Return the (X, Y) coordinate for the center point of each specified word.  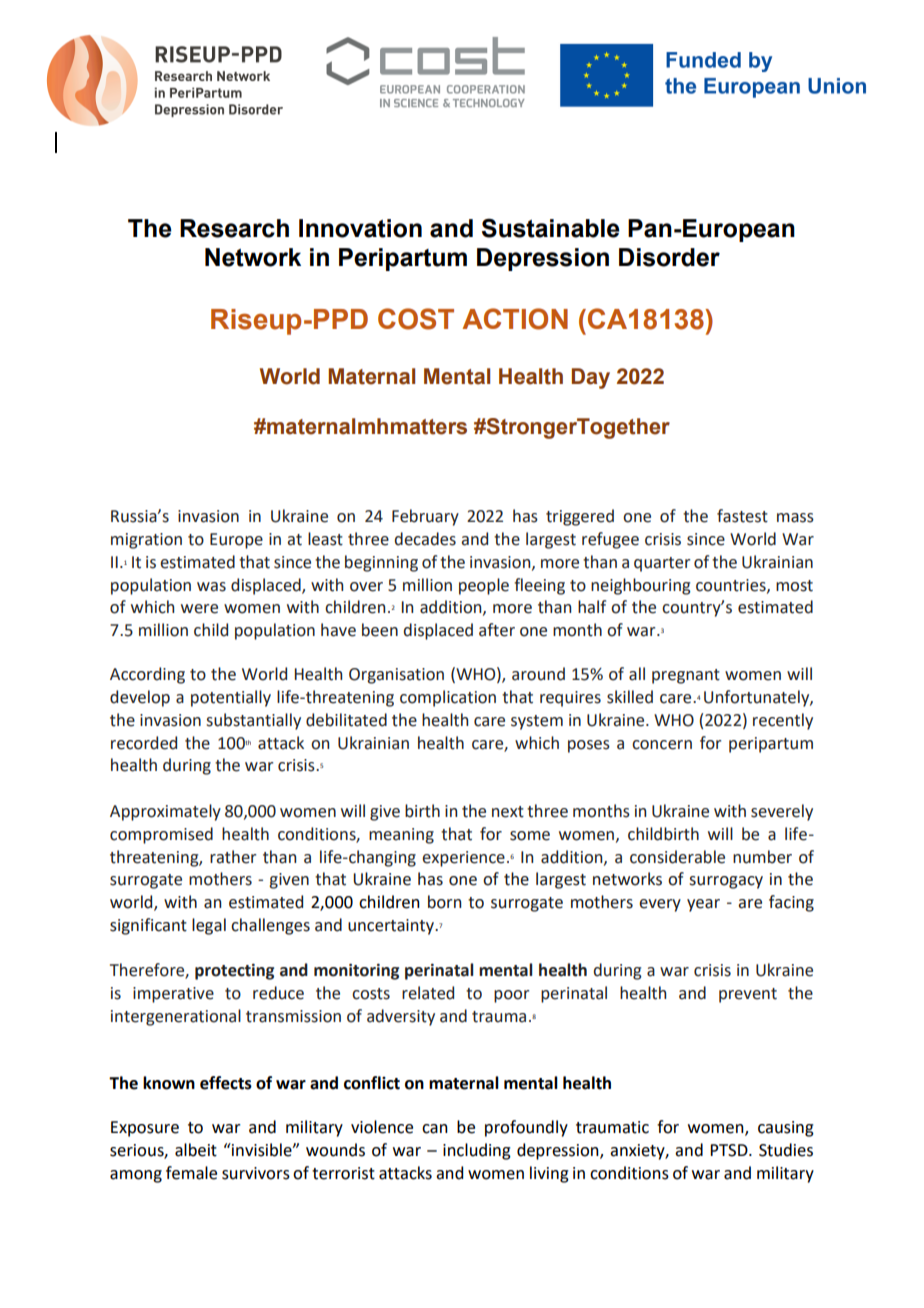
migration (146, 541)
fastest (742, 516)
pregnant (686, 676)
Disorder (669, 257)
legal (209, 926)
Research (234, 228)
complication (448, 698)
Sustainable (551, 228)
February (425, 517)
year (703, 905)
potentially (231, 698)
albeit (196, 1150)
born (445, 902)
